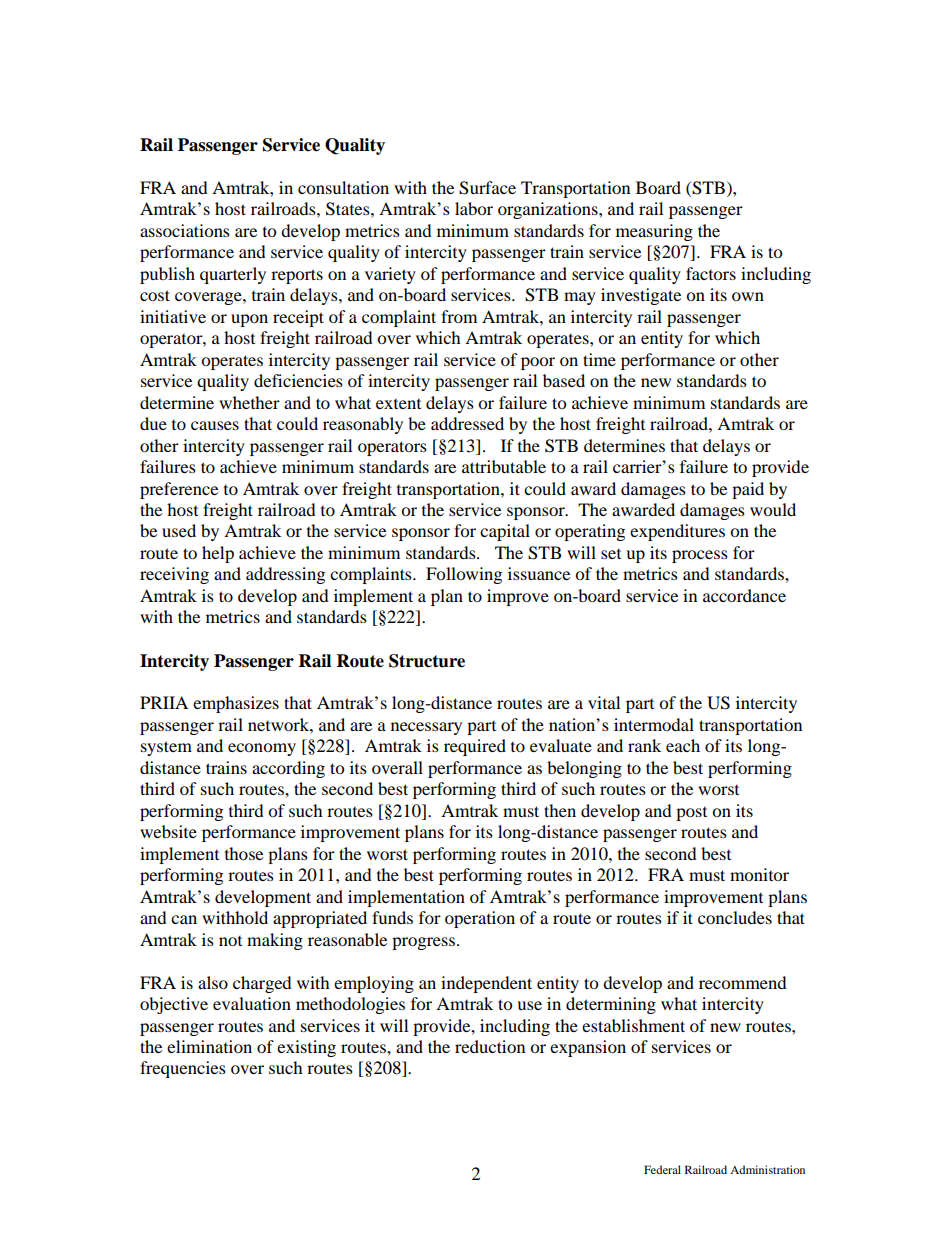  Describe the element at coordinates (474, 208) in the screenshot. I see `labor` at that location.
